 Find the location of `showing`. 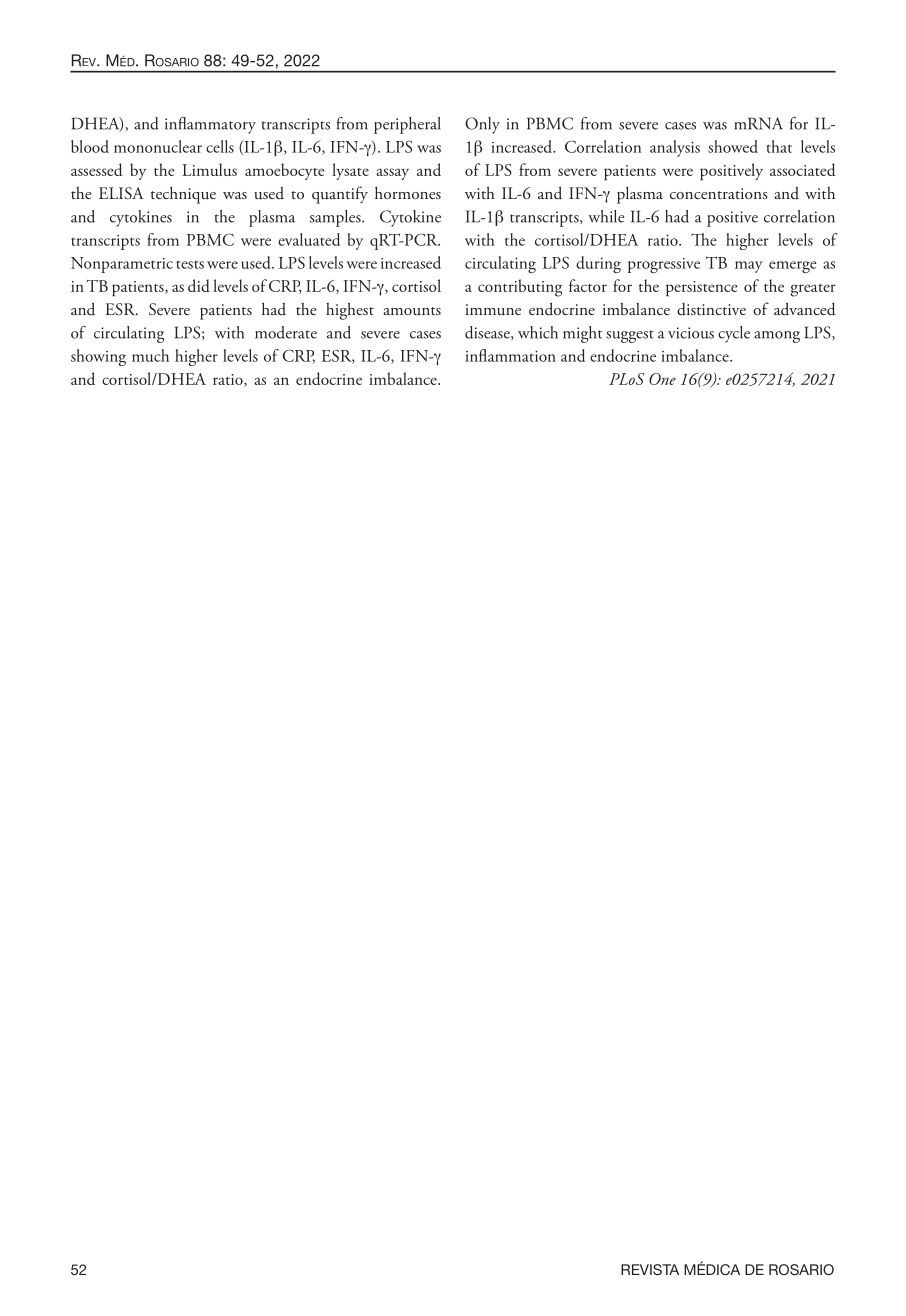

showing is located at coordinates (98, 357).
